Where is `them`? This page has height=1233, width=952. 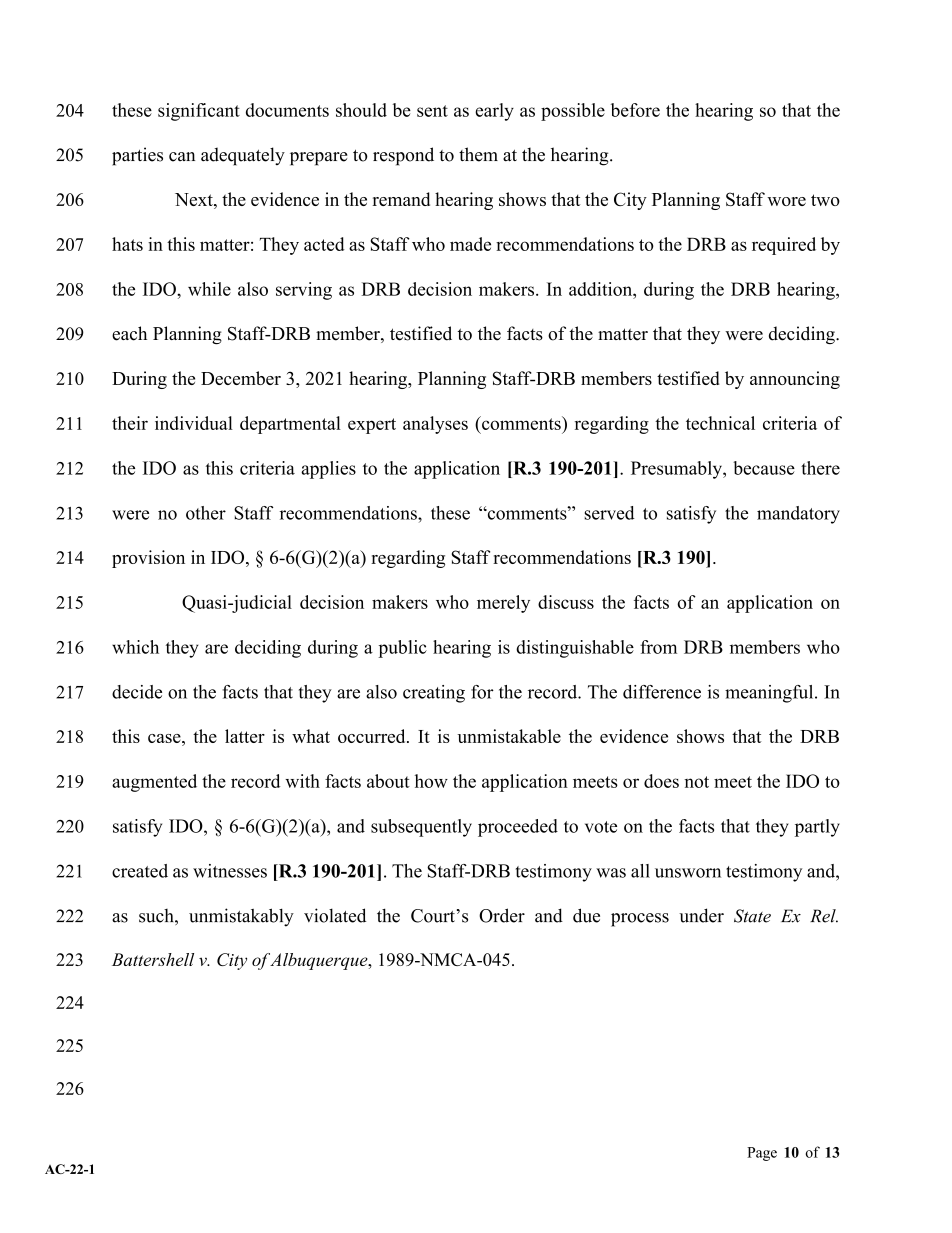
them is located at coordinates (478, 154).
